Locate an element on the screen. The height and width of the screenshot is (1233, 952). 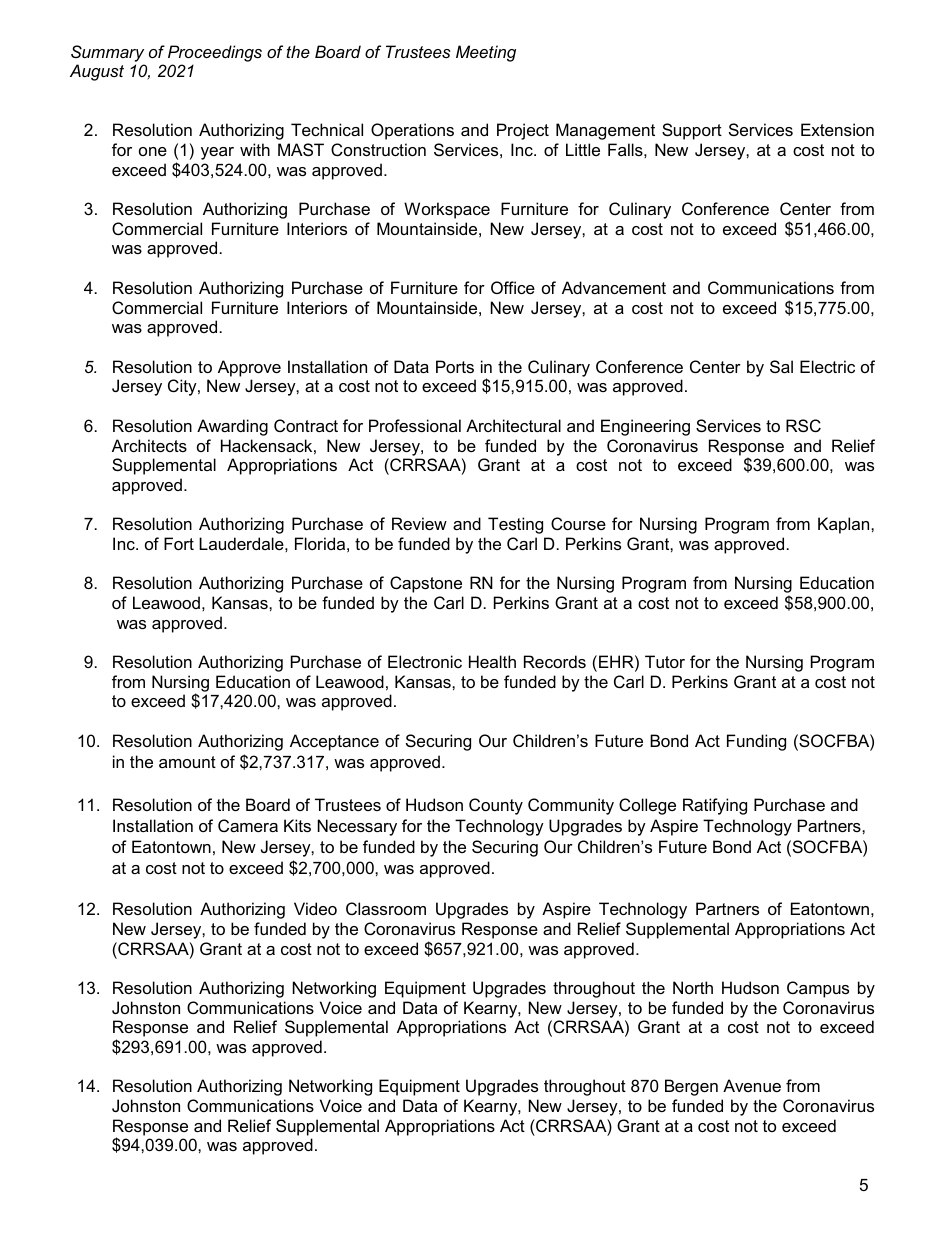
County is located at coordinates (496, 806).
